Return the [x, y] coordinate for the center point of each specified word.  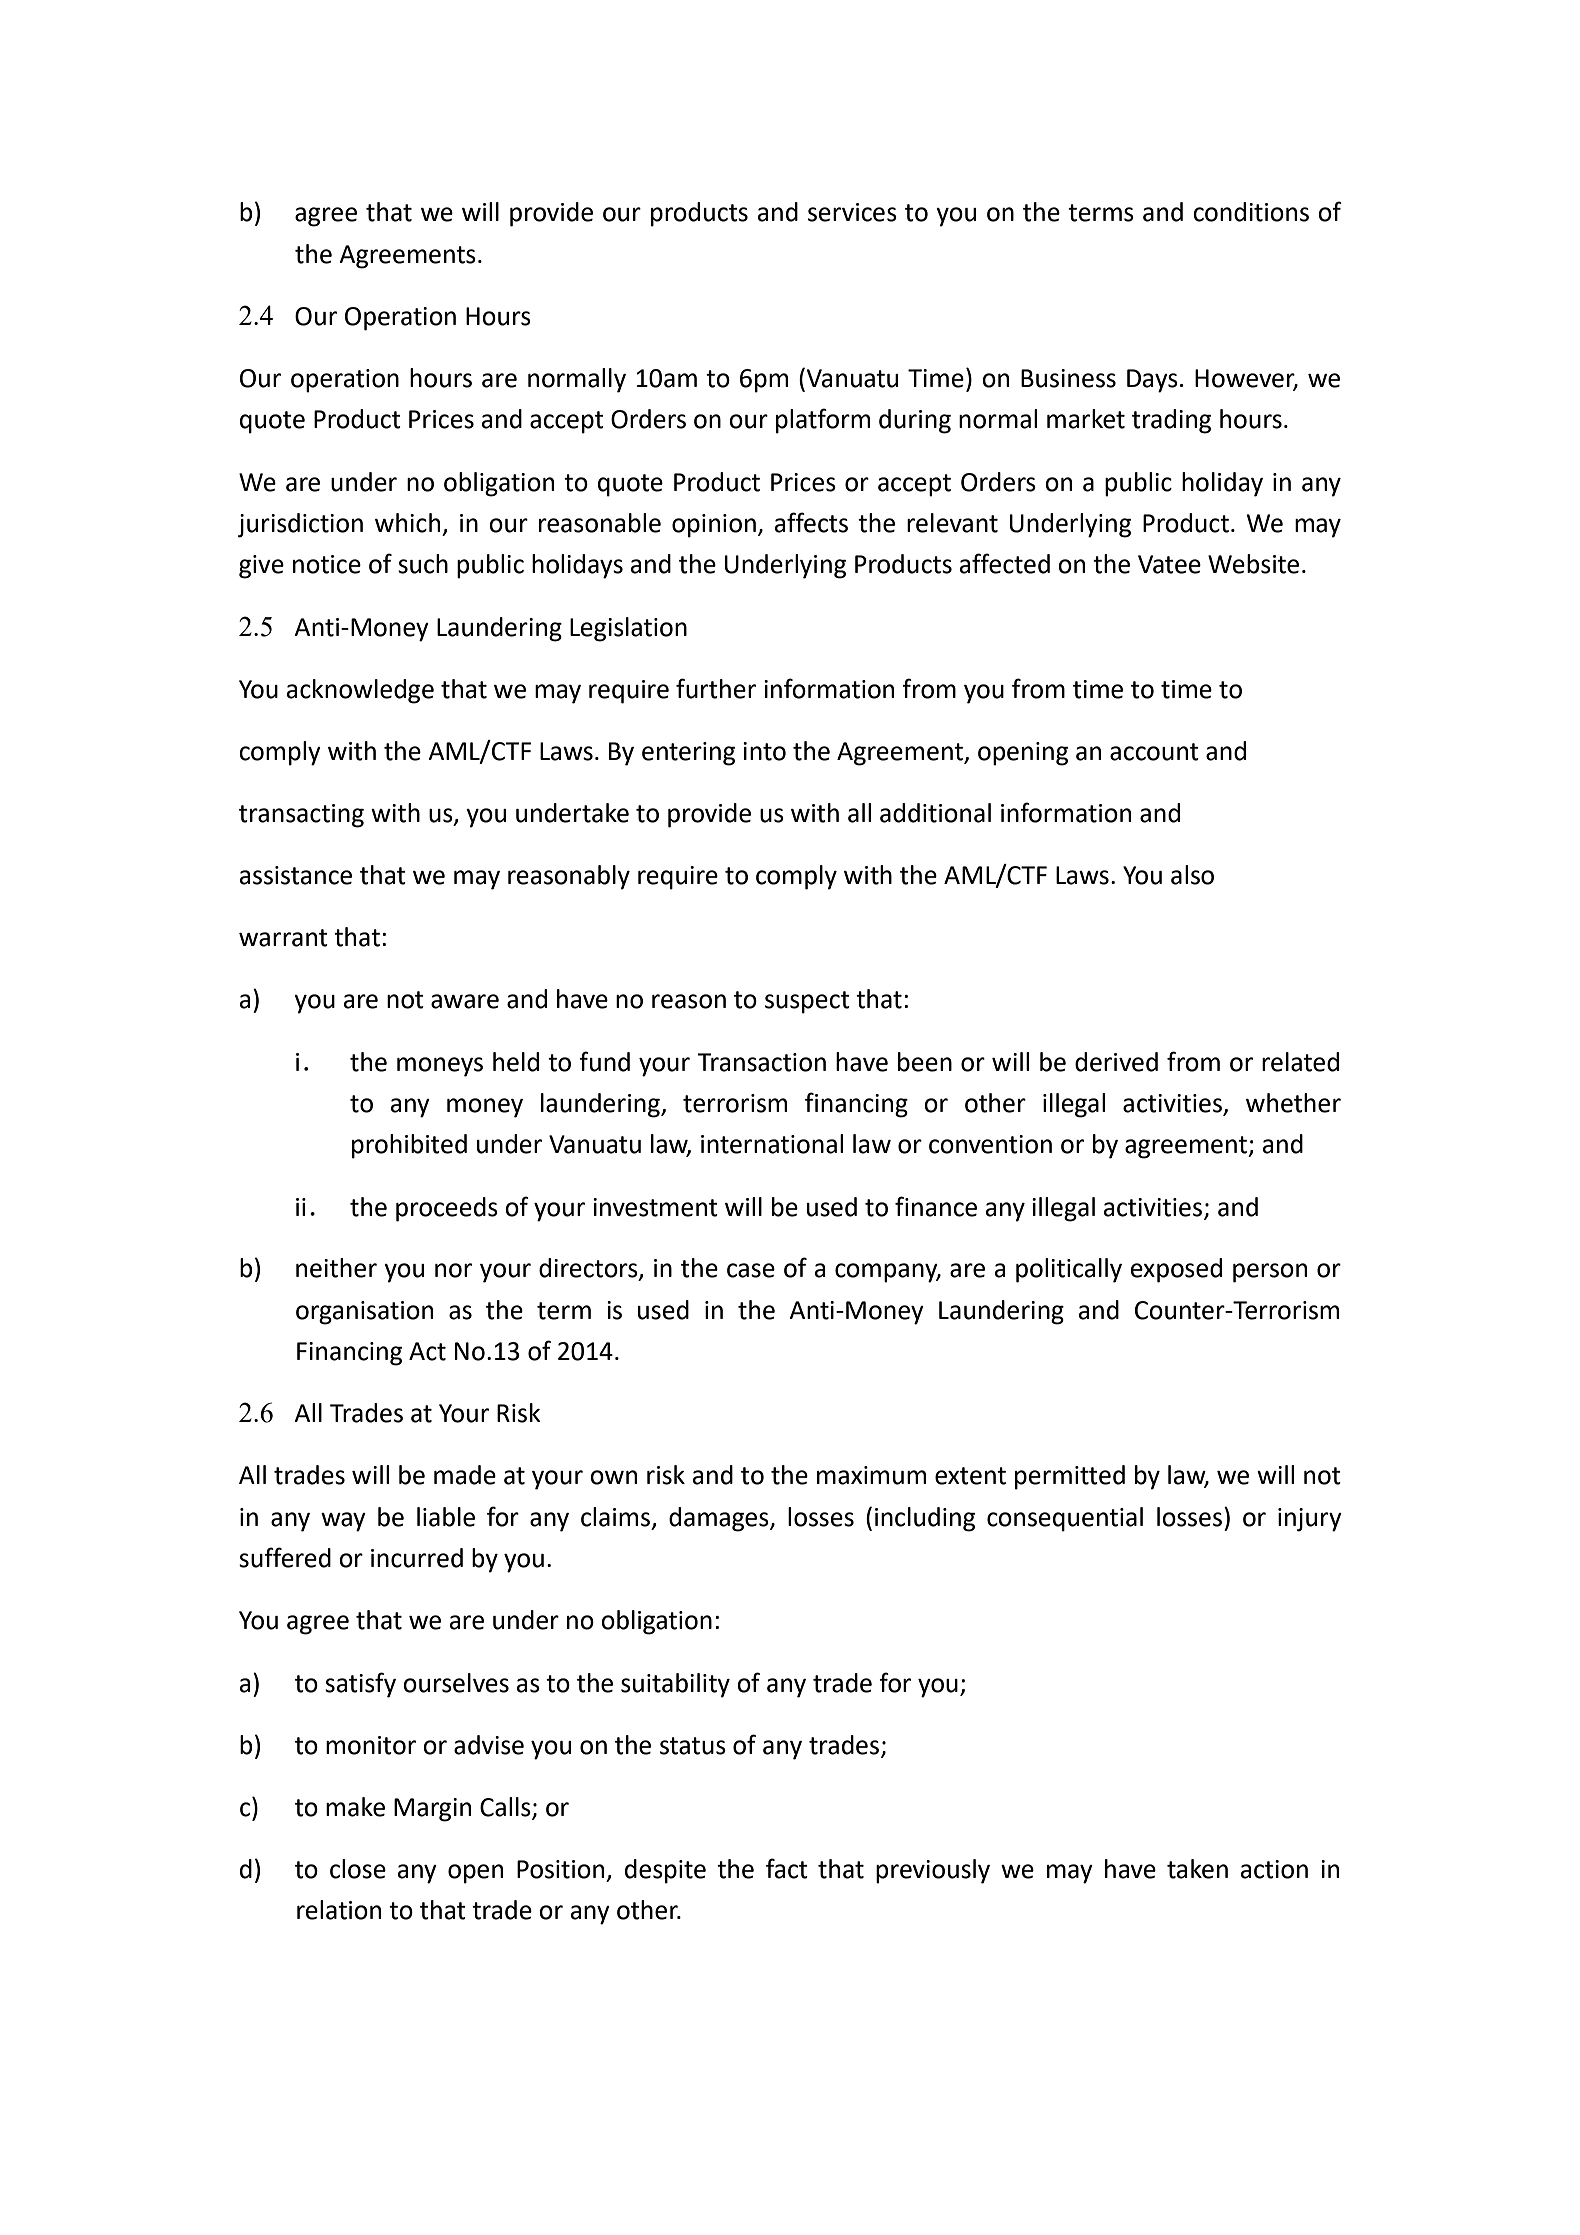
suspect [807, 1002]
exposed [1176, 1270]
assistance [296, 875]
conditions [1251, 212]
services [852, 212]
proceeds [447, 1209]
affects [811, 522]
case [751, 1270]
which [407, 523]
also [1192, 875]
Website [1253, 564]
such [423, 564]
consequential [1065, 1519]
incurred [417, 1558]
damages [720, 1519]
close [358, 1869]
